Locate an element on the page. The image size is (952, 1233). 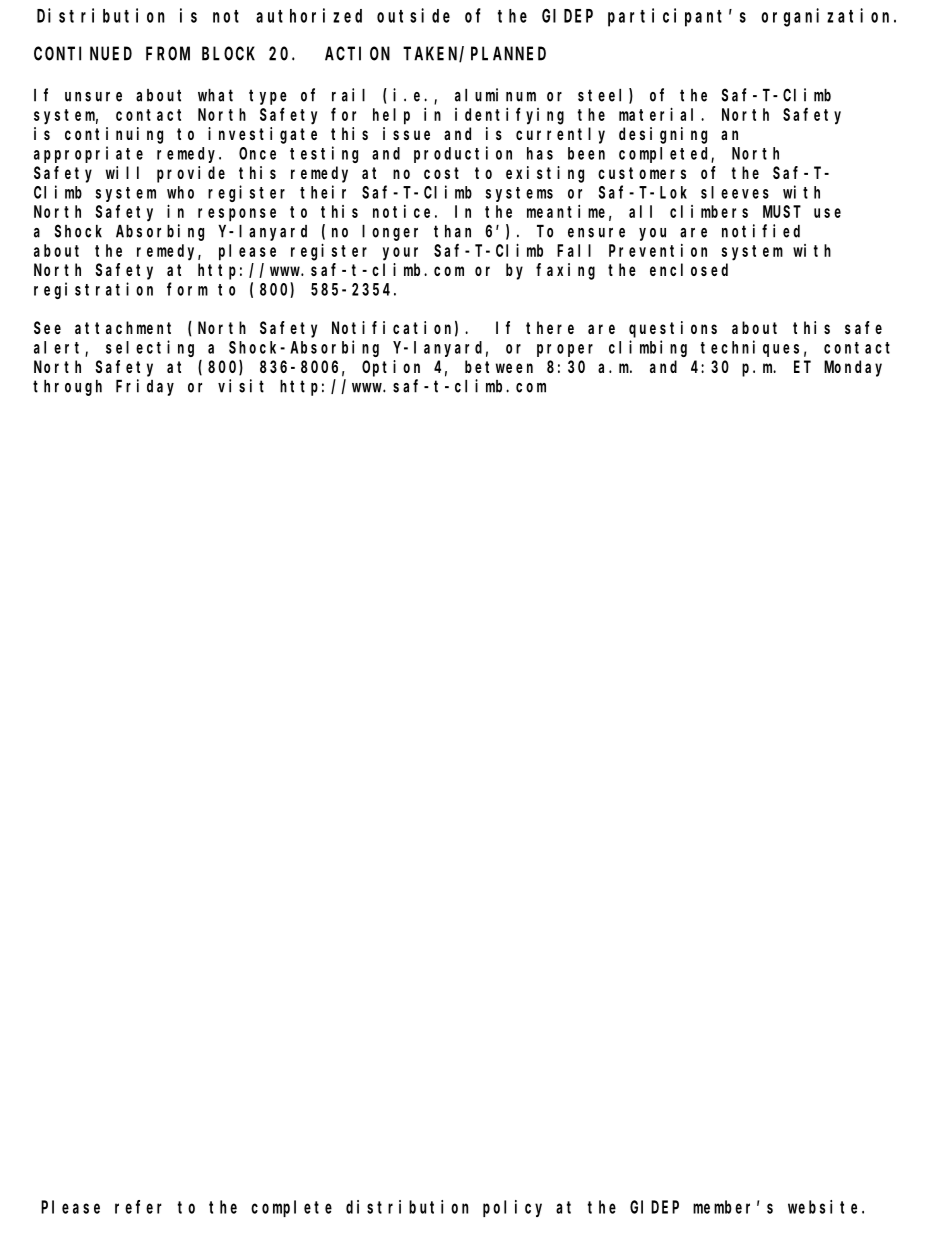
form is located at coordinates (187, 289).
